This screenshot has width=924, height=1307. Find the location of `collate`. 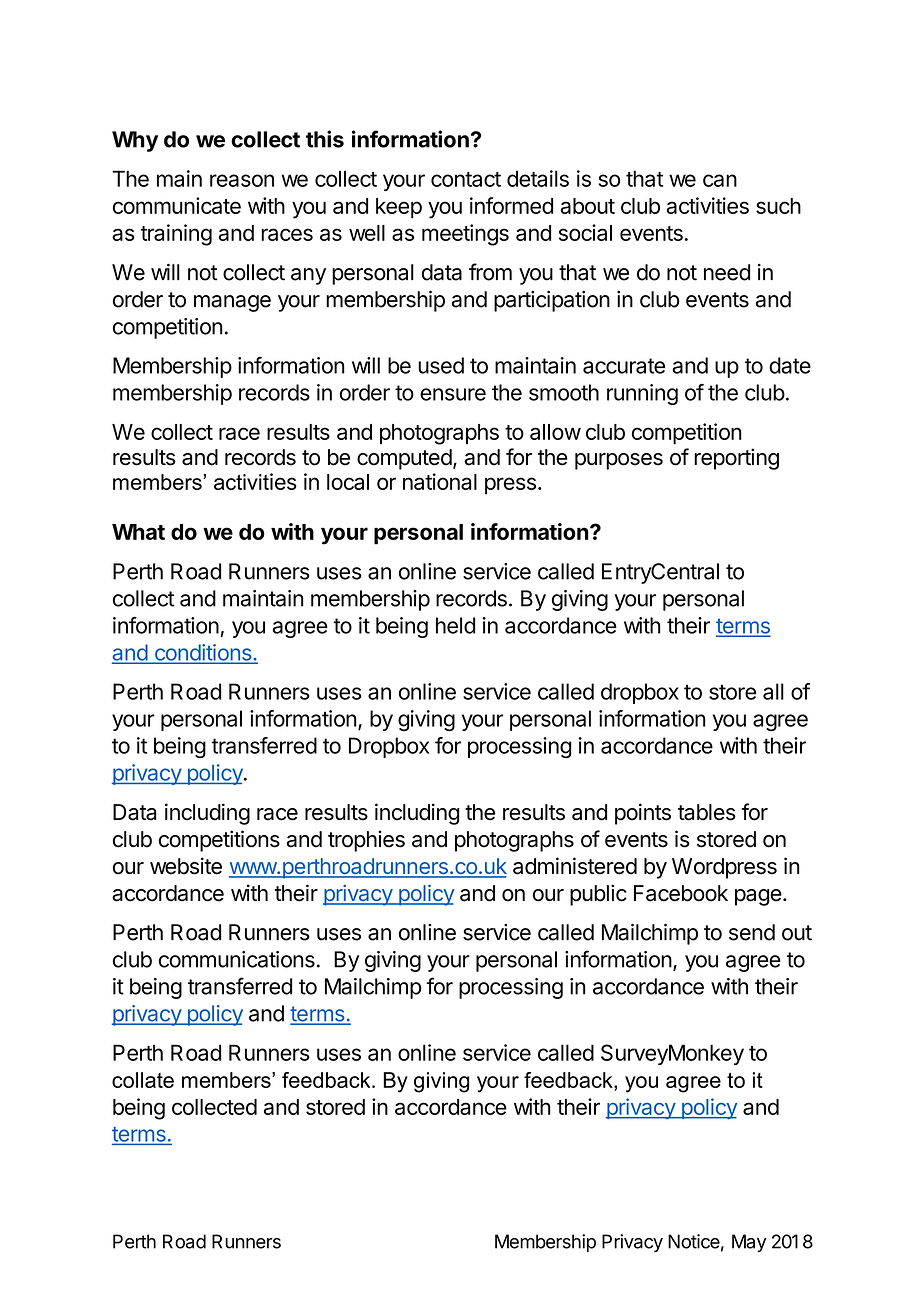

collate is located at coordinates (143, 1080).
